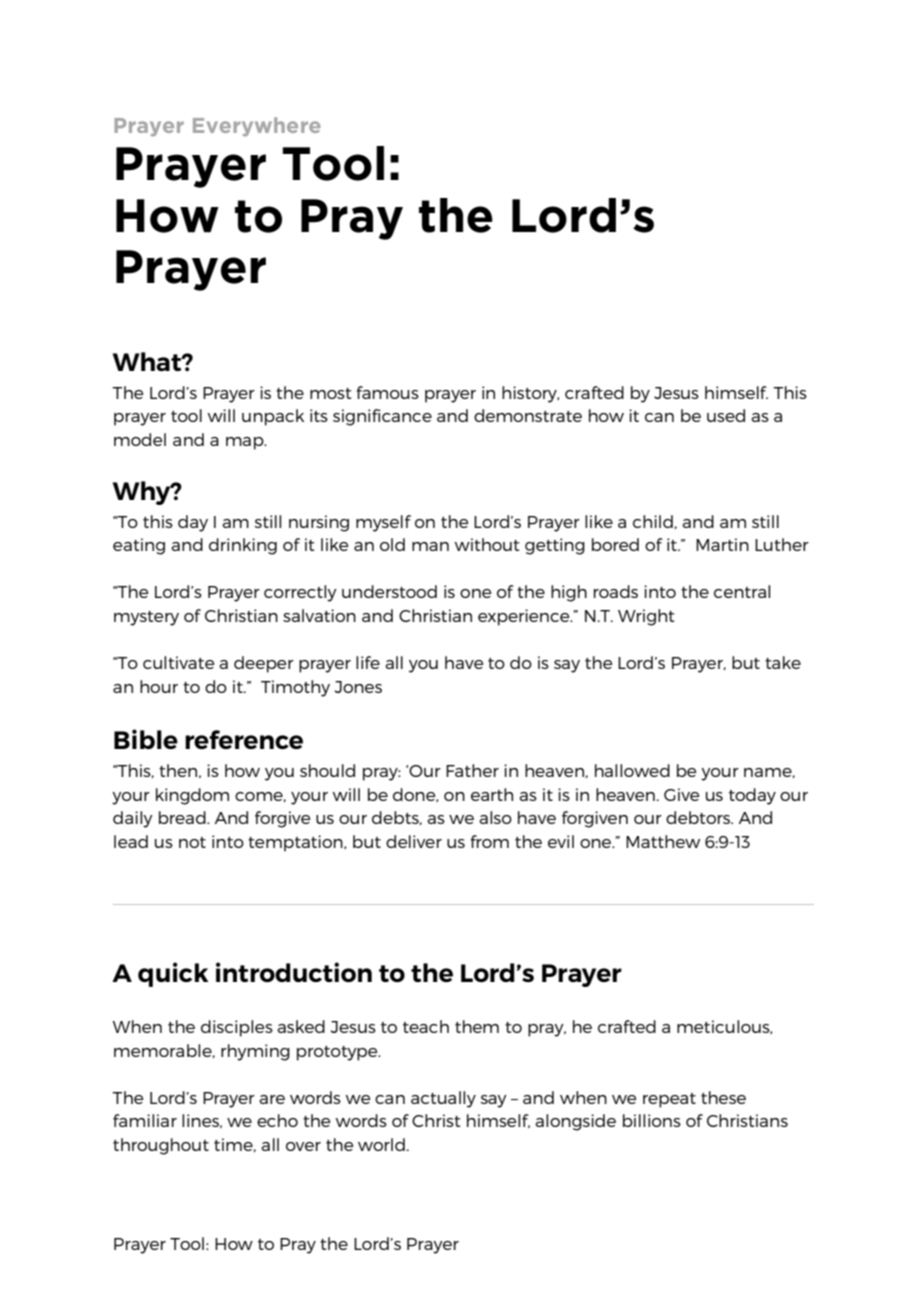 This image has width=924, height=1308. What do you see at coordinates (443, 1099) in the image?
I see `actually` at bounding box center [443, 1099].
